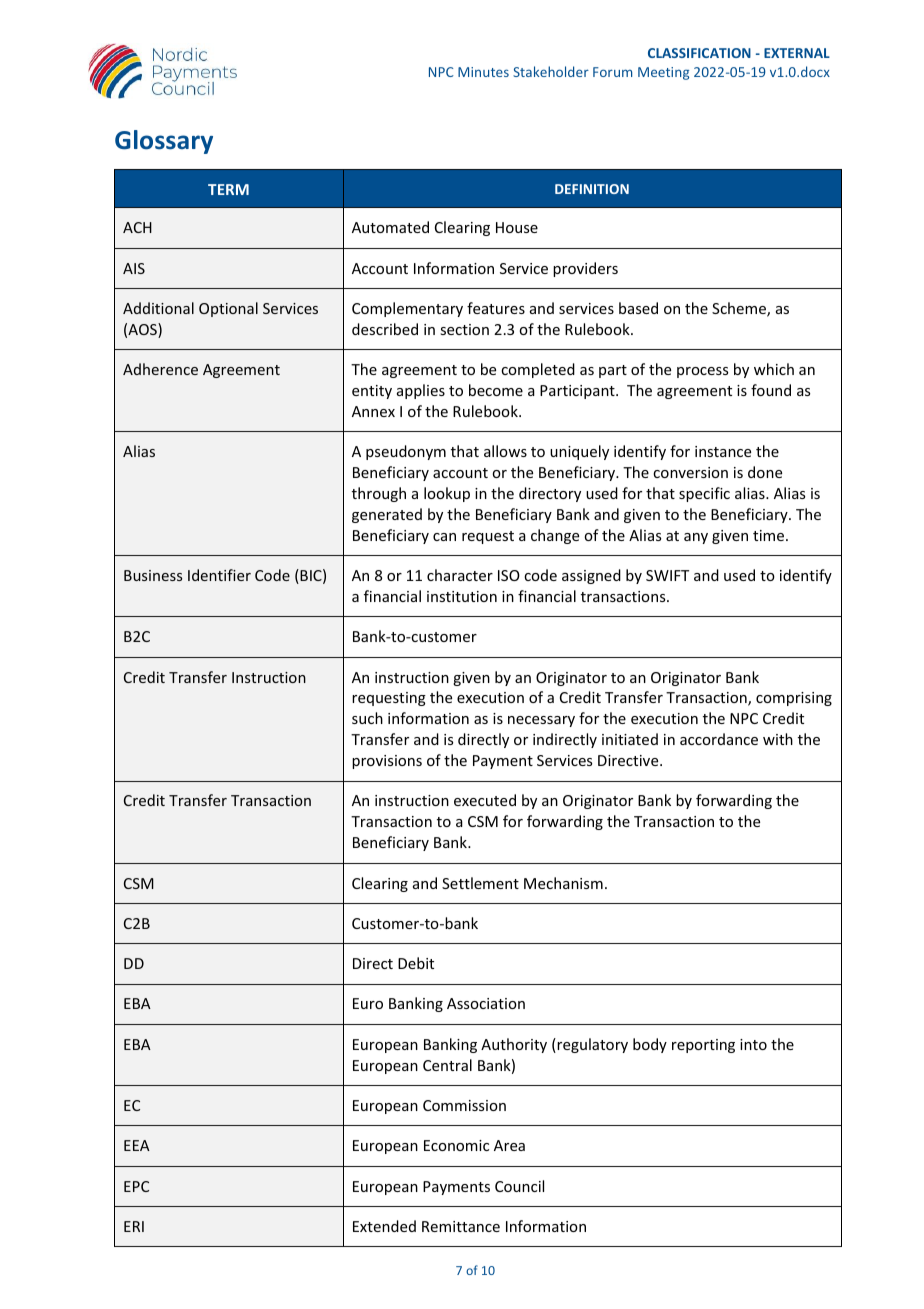 This screenshot has height=1309, width=924. I want to click on SWIFT, so click(667, 575).
